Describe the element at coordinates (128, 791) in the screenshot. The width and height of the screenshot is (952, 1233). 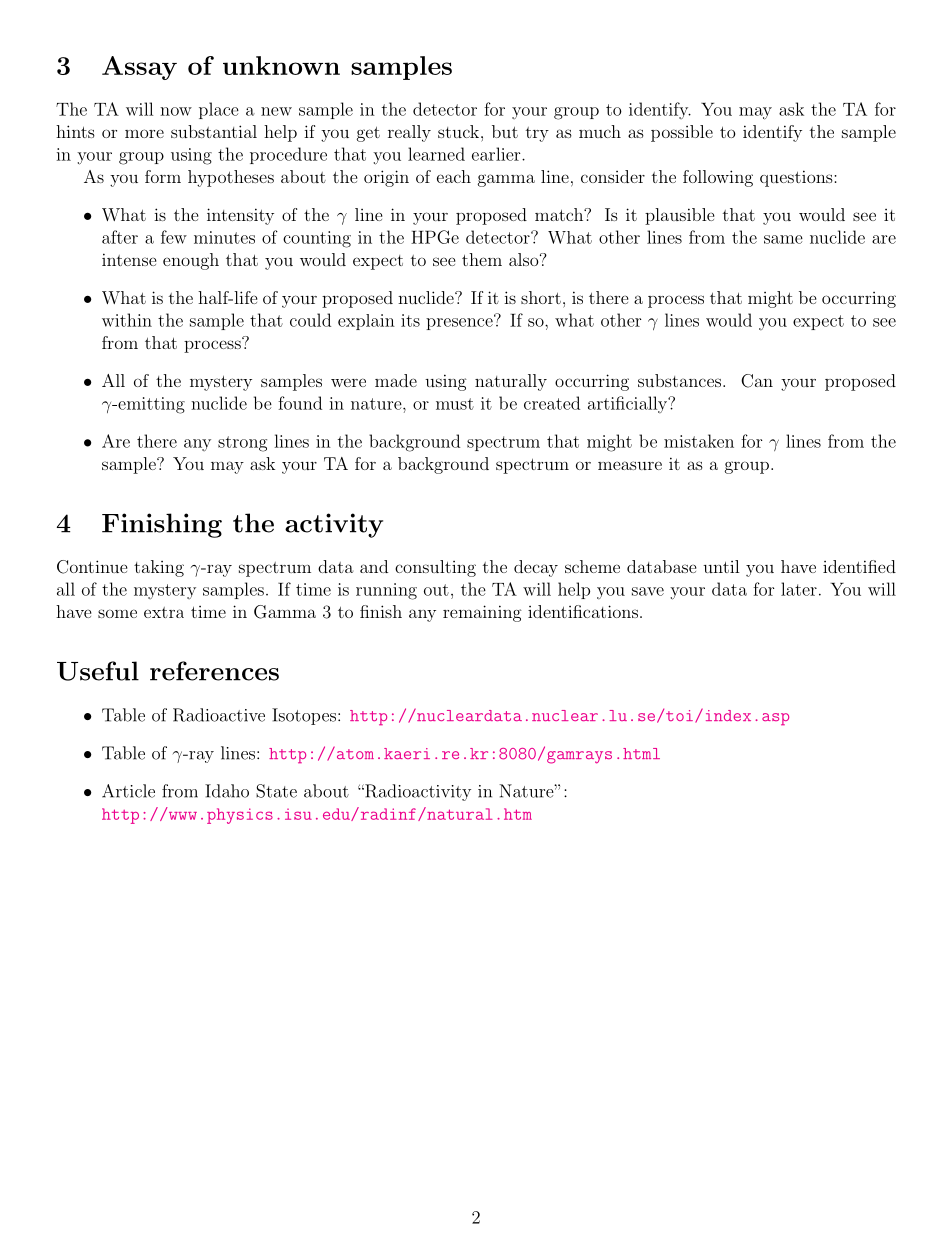
I see `Article` at that location.
